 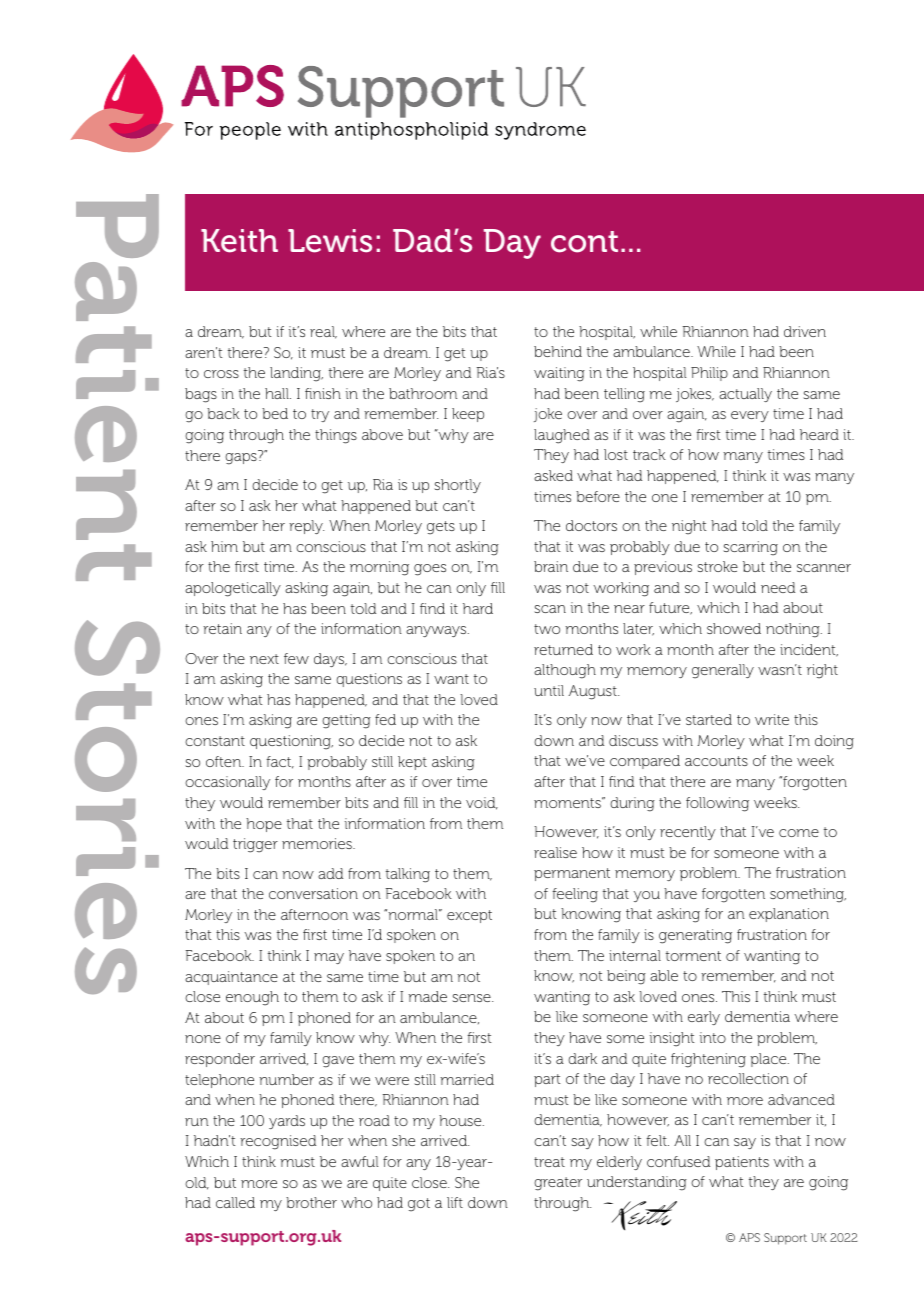 What do you see at coordinates (306, 527) in the image?
I see `reply` at bounding box center [306, 527].
